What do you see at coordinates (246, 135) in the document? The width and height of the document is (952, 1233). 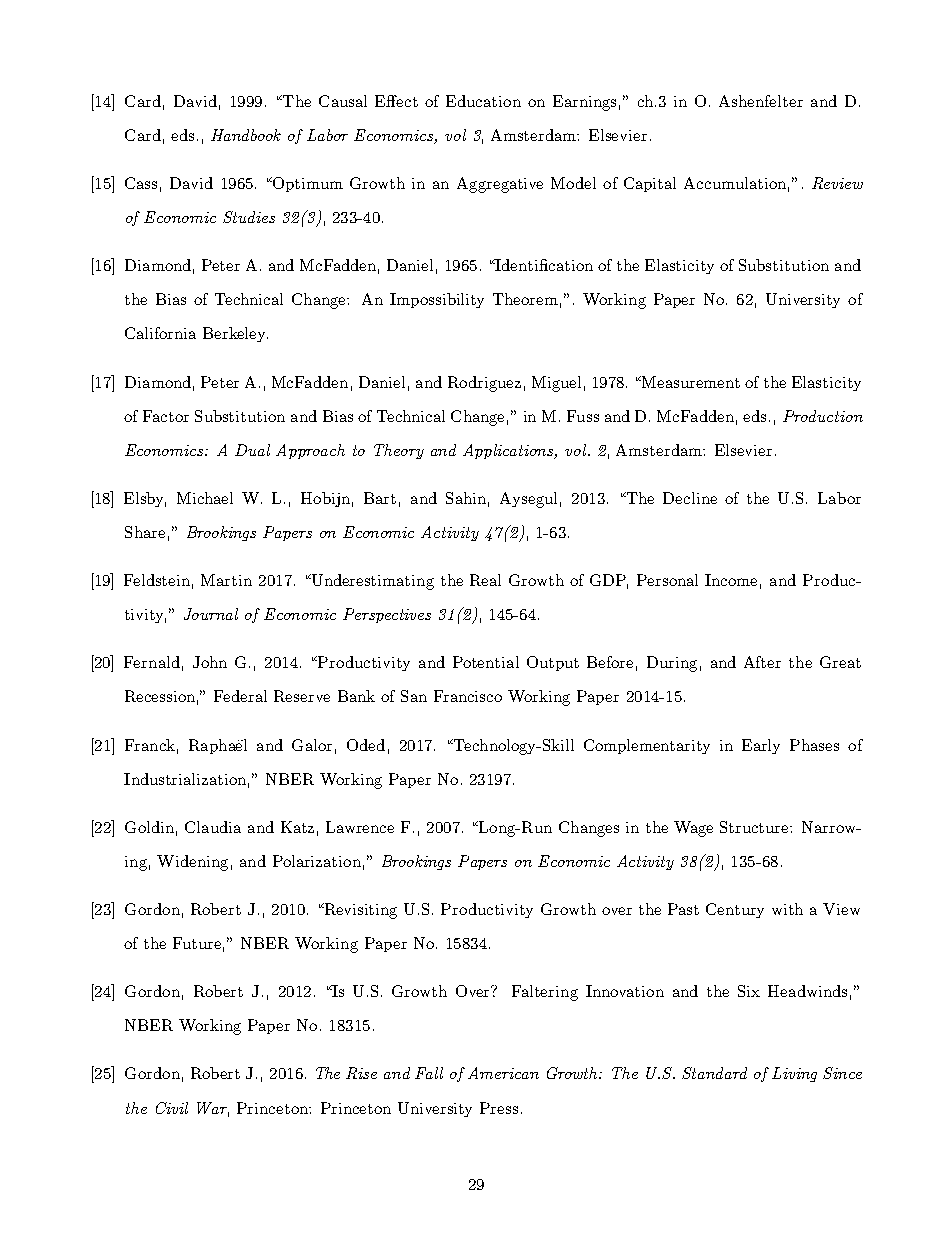 I see `Handbook` at bounding box center [246, 135].
